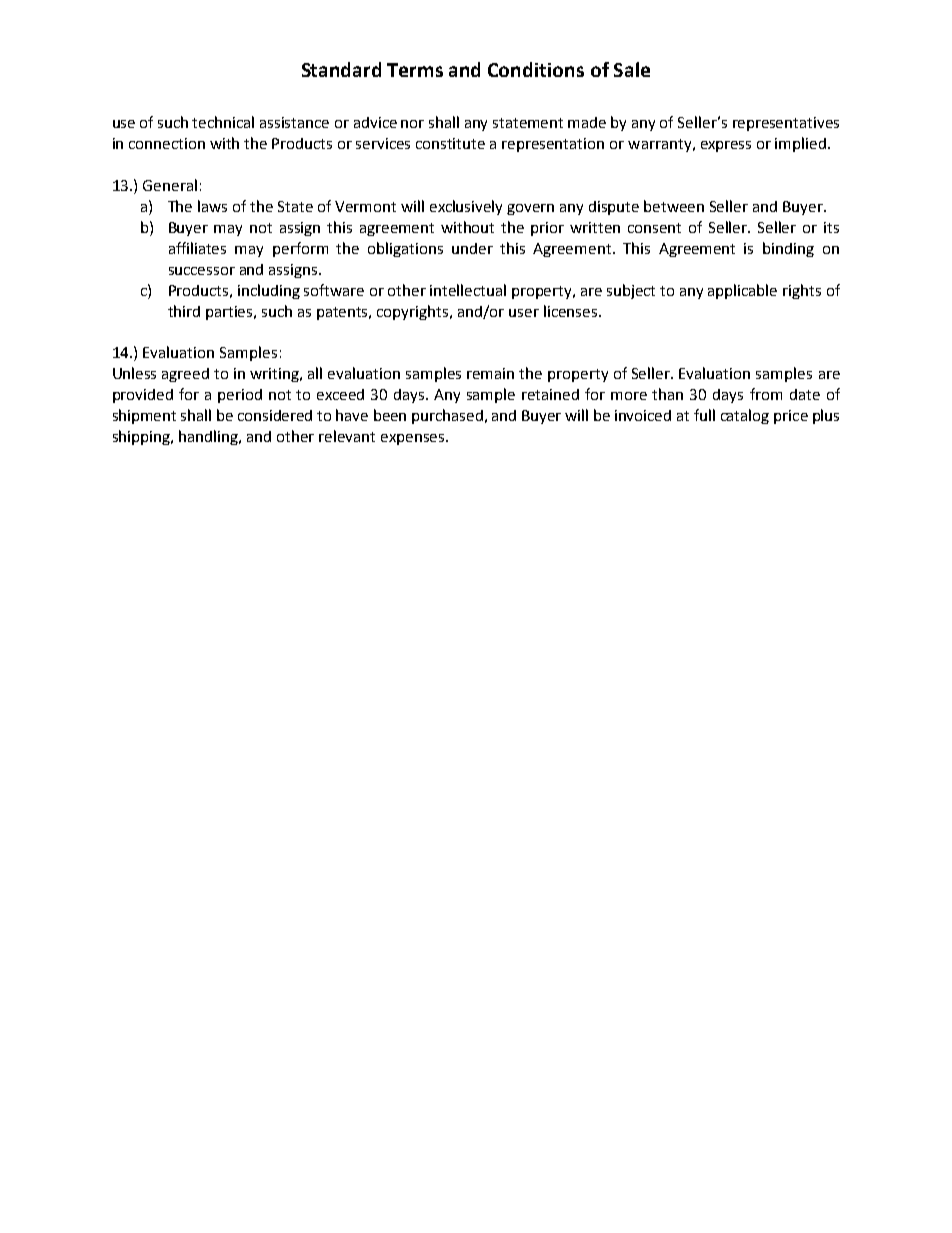  I want to click on Sale, so click(632, 69).
